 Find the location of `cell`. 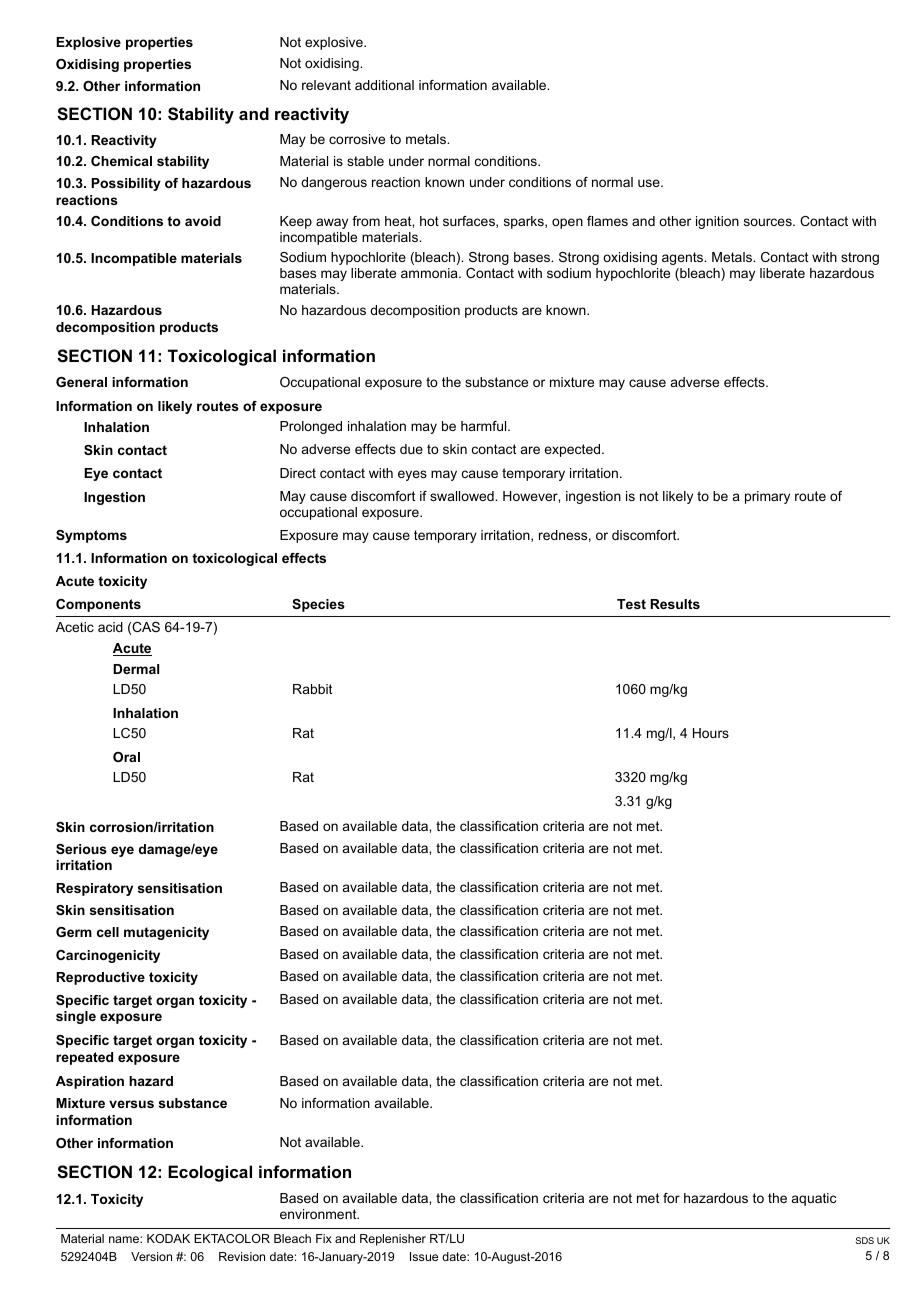

cell is located at coordinates (108, 932).
